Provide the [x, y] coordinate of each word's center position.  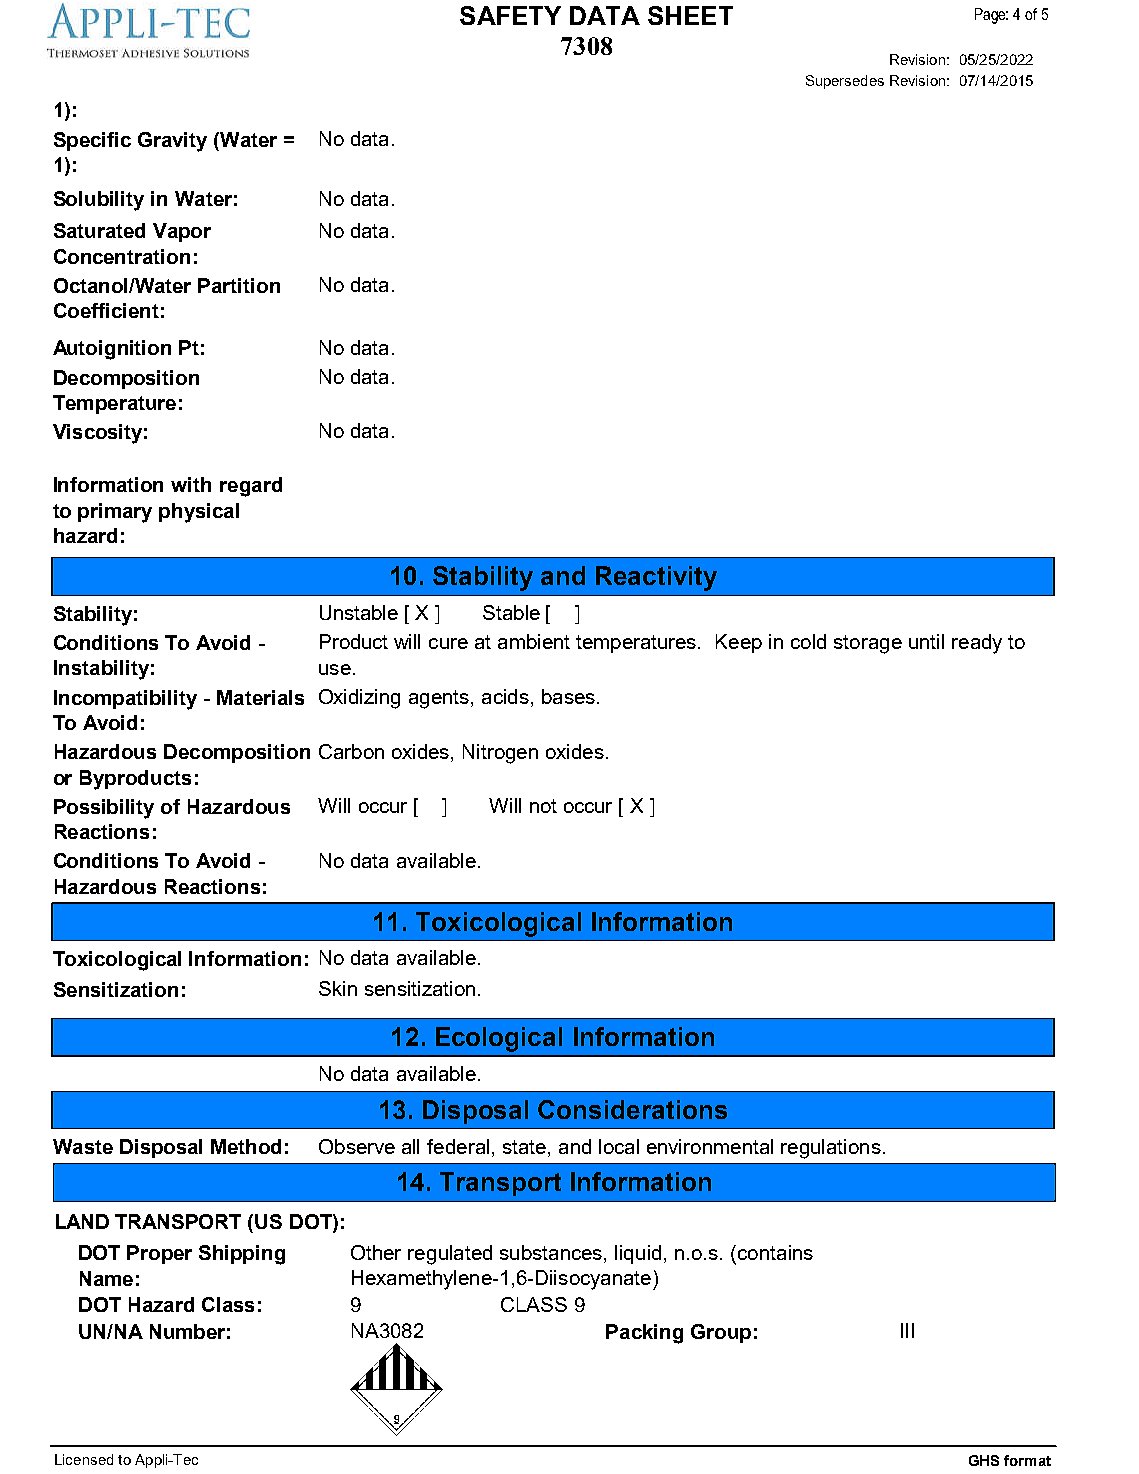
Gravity [172, 142]
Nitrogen [500, 754]
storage [868, 644]
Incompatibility [125, 700]
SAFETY [510, 15]
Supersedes [845, 82]
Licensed [84, 1459]
